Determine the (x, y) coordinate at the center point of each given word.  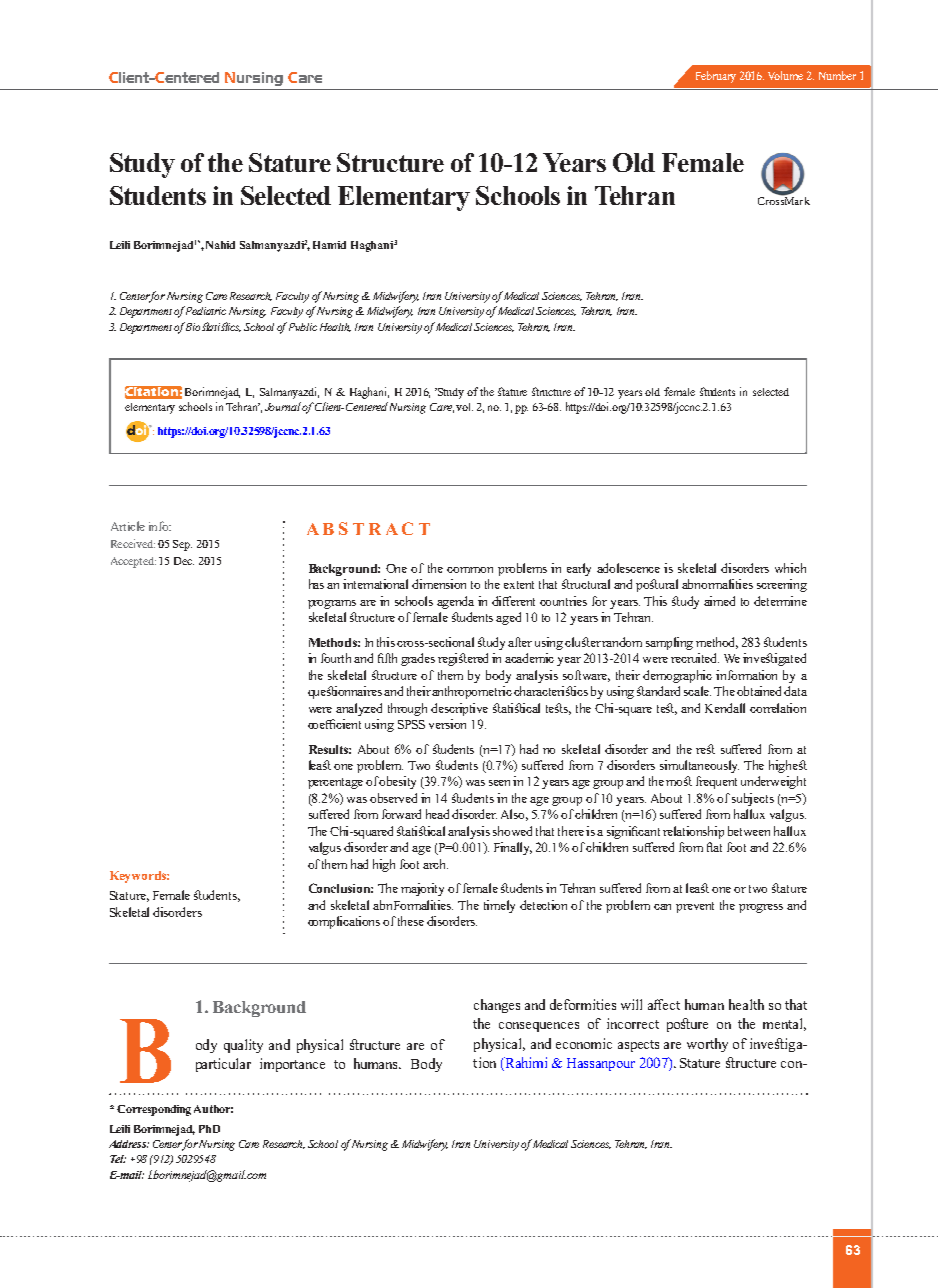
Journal (284, 406)
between (749, 831)
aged (508, 618)
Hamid (329, 245)
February (716, 77)
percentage (335, 783)
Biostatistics (212, 327)
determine (780, 601)
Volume (785, 75)
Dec (184, 561)
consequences (539, 1027)
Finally (513, 848)
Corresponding (154, 1110)
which (790, 568)
